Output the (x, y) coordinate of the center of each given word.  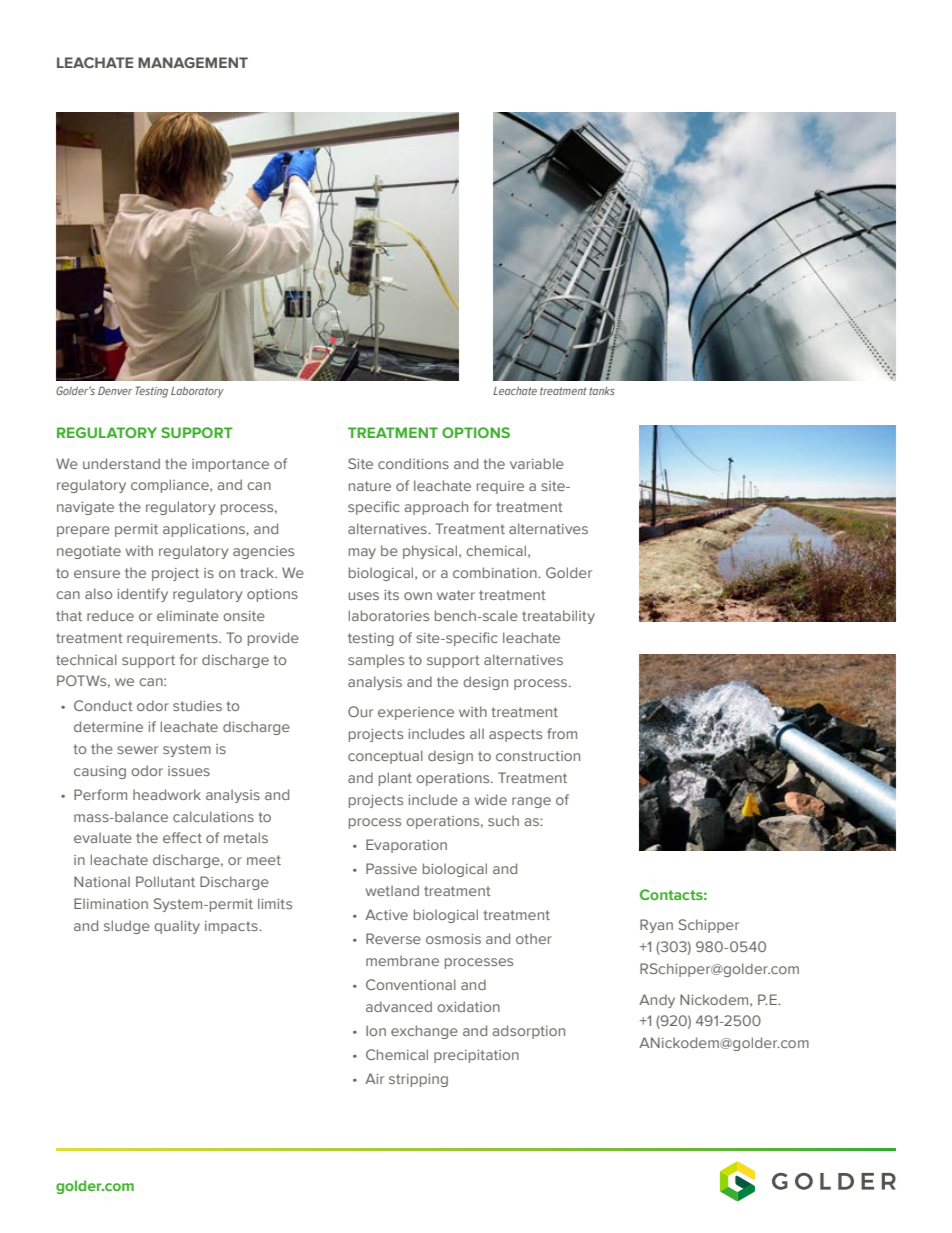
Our (360, 711)
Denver (115, 390)
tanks (602, 391)
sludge (127, 927)
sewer (137, 750)
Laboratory (197, 392)
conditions (413, 463)
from (562, 733)
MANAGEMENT (193, 62)
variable (537, 463)
